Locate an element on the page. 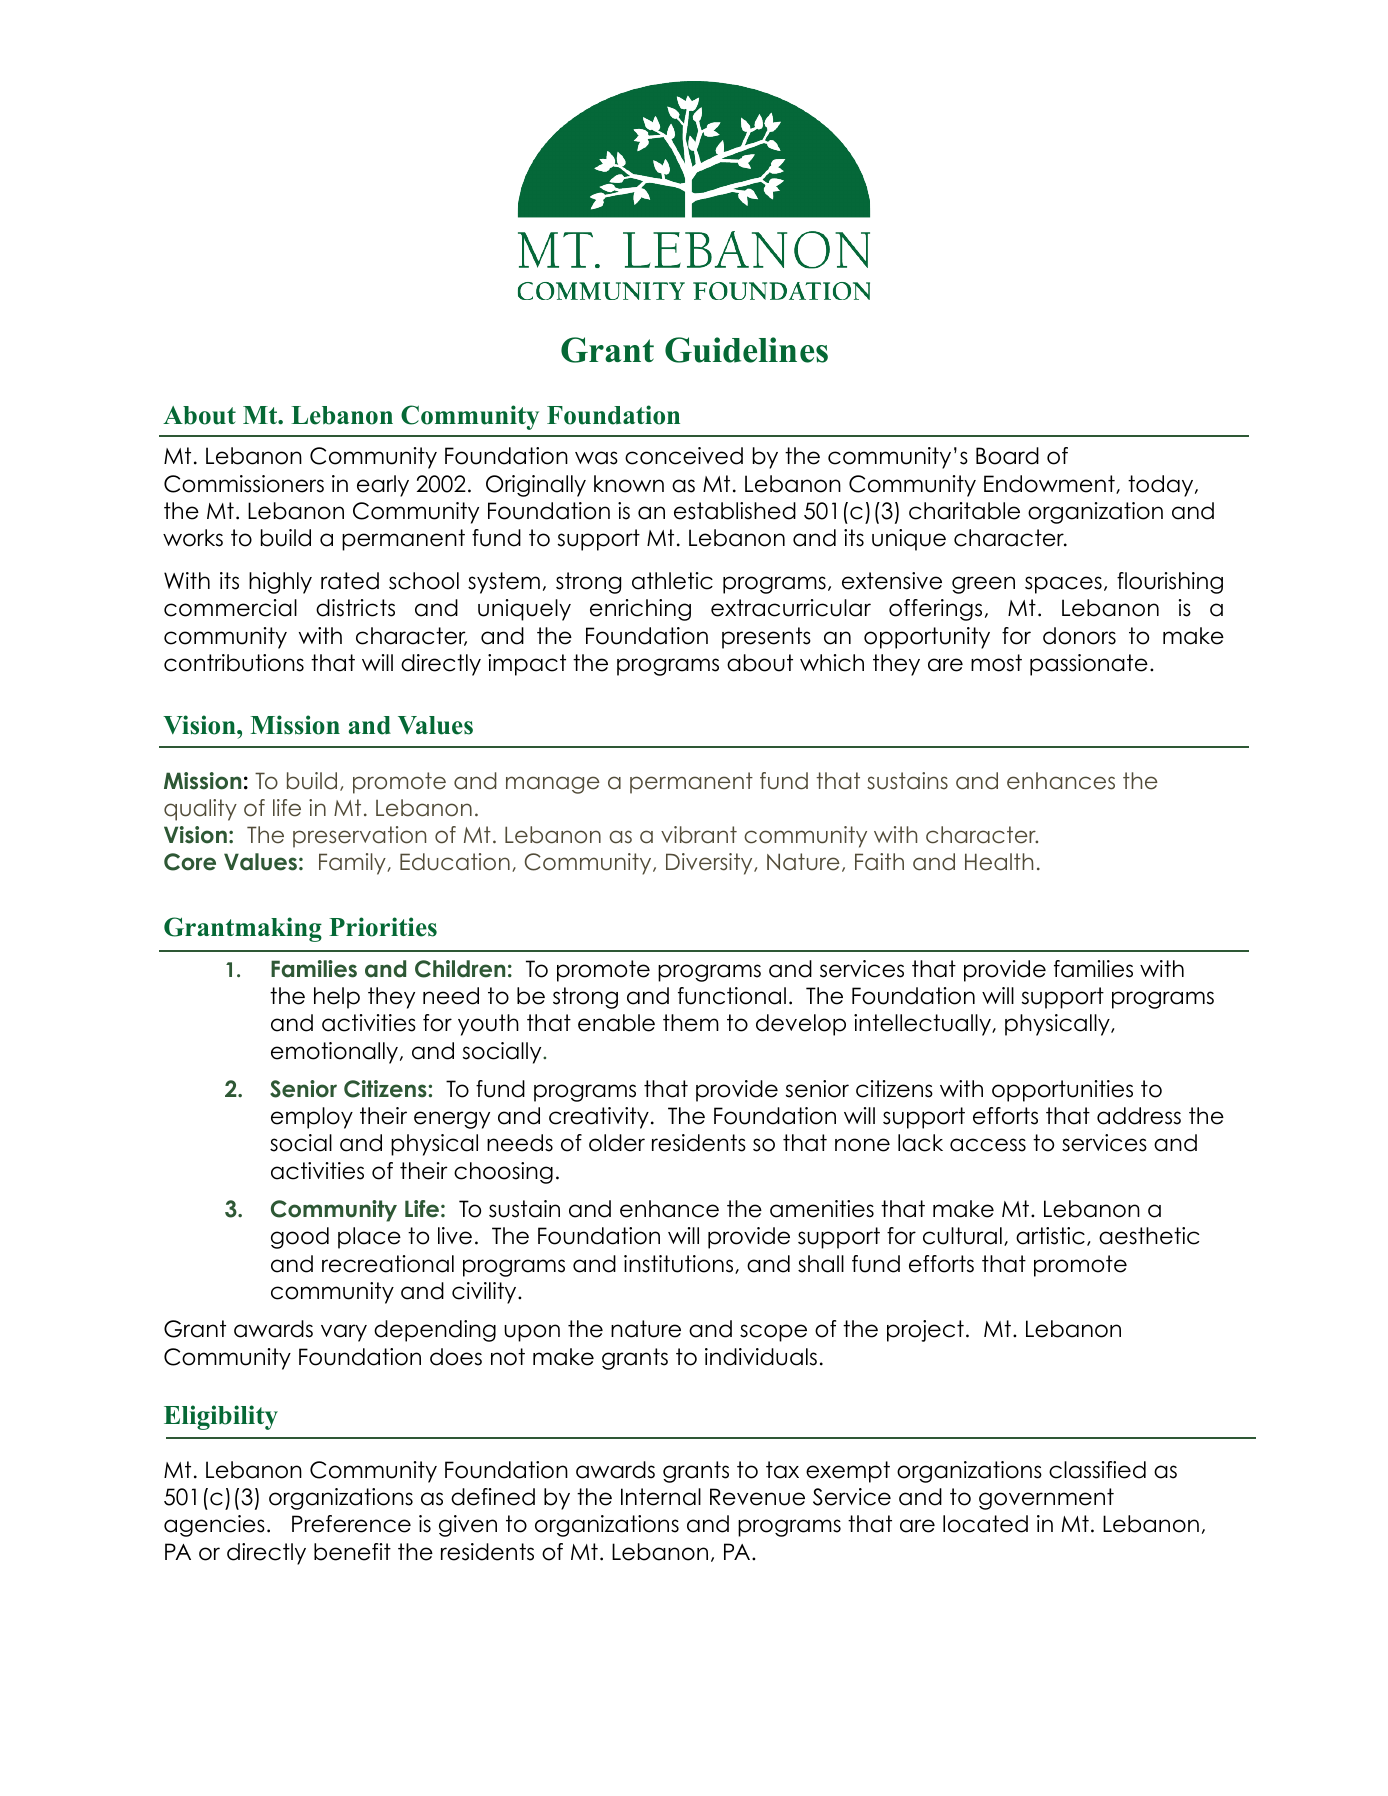 The height and width of the image is (1796, 1388). contributions is located at coordinates (234, 663).
